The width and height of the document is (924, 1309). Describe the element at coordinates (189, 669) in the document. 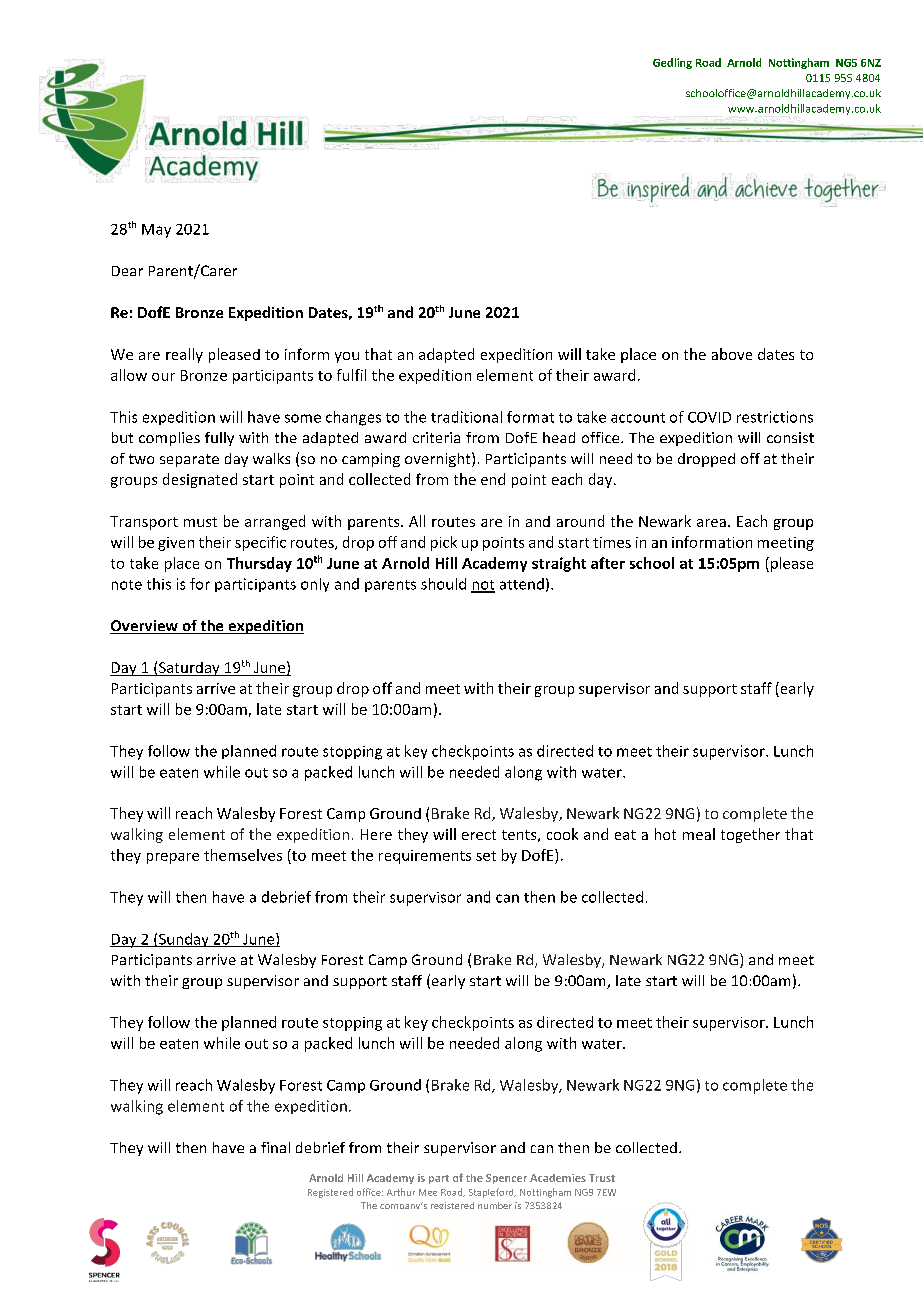

I see `Saturday` at that location.
